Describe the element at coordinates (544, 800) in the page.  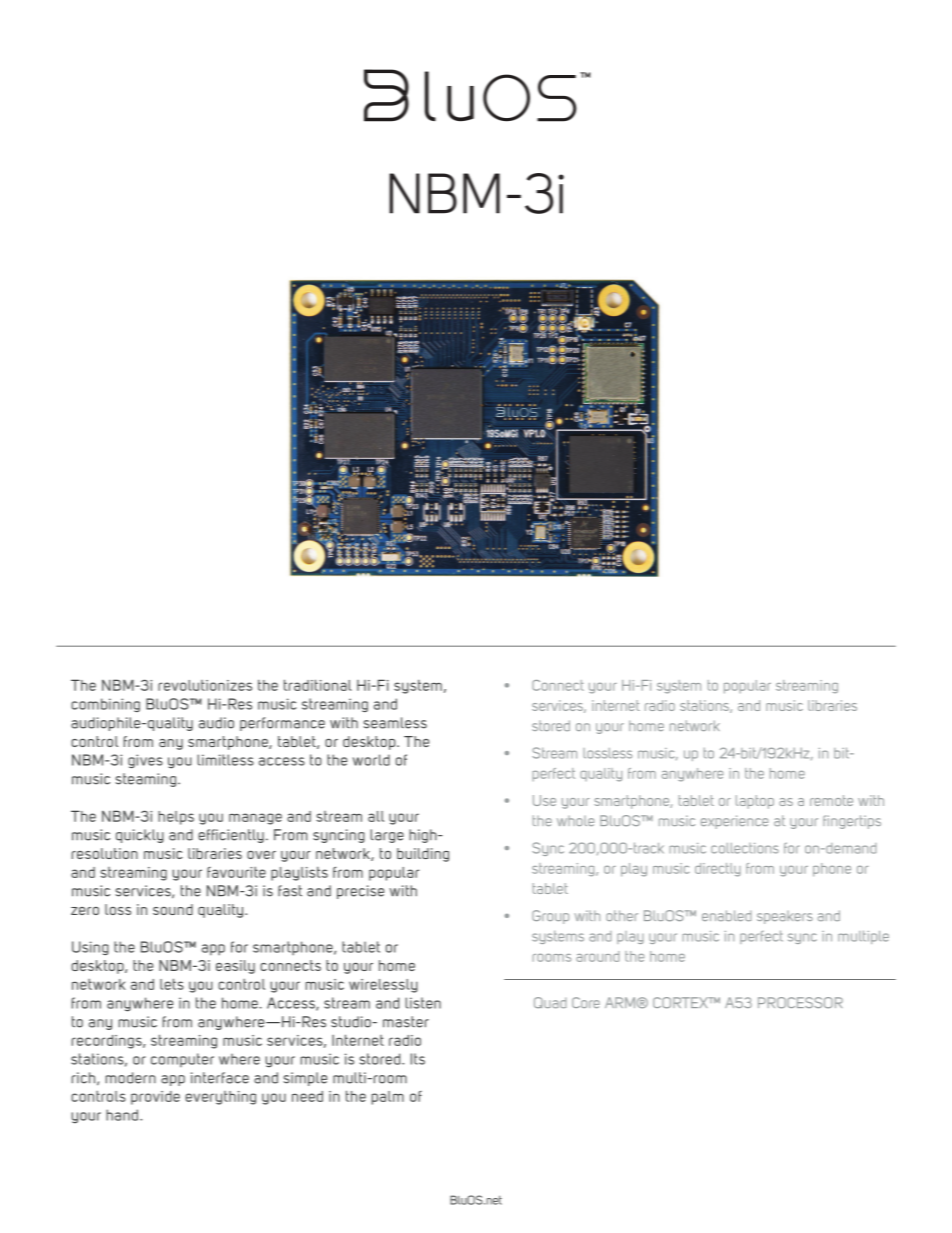
I see `Use` at that location.
